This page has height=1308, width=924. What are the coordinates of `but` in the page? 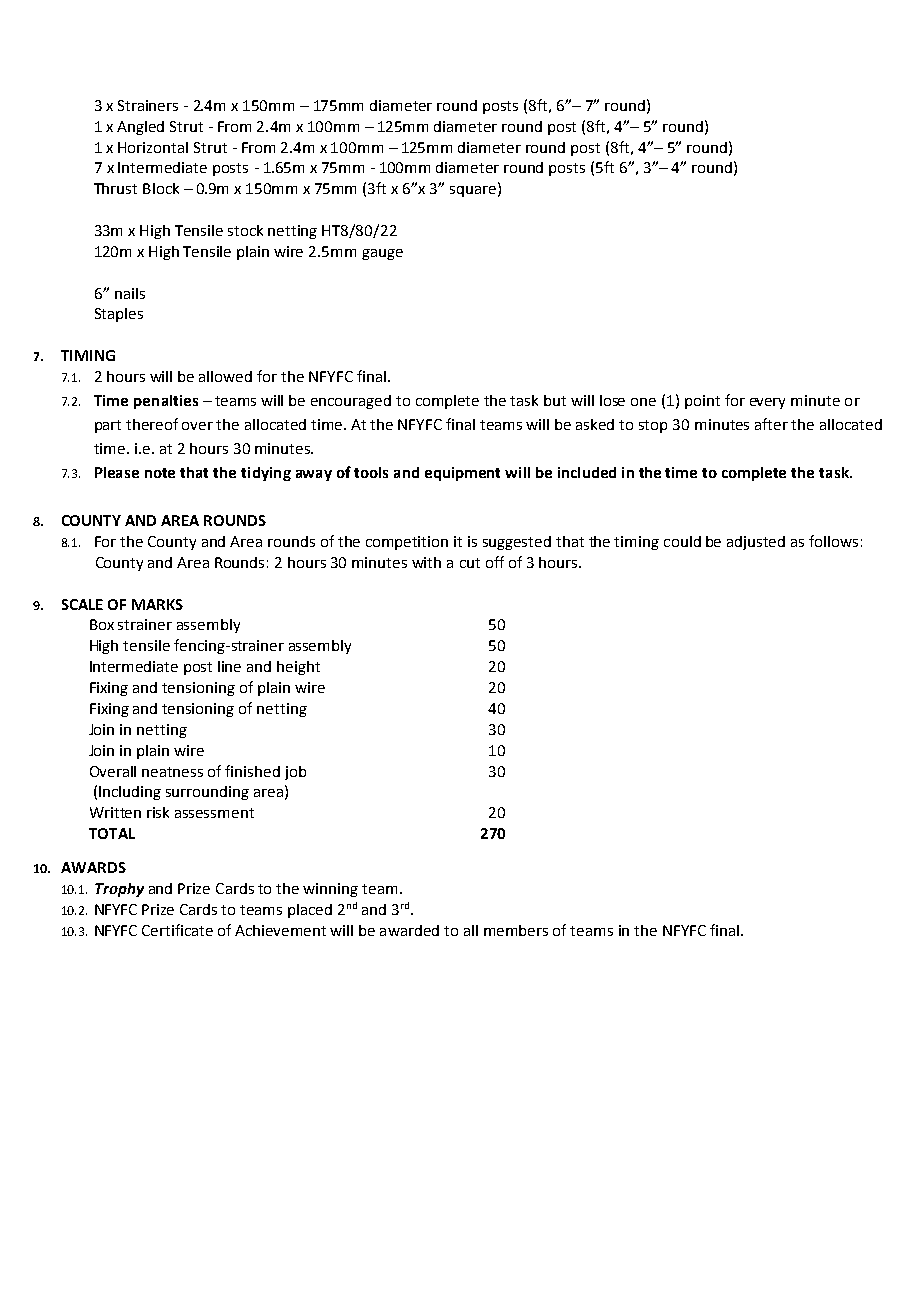 It's located at (555, 400).
